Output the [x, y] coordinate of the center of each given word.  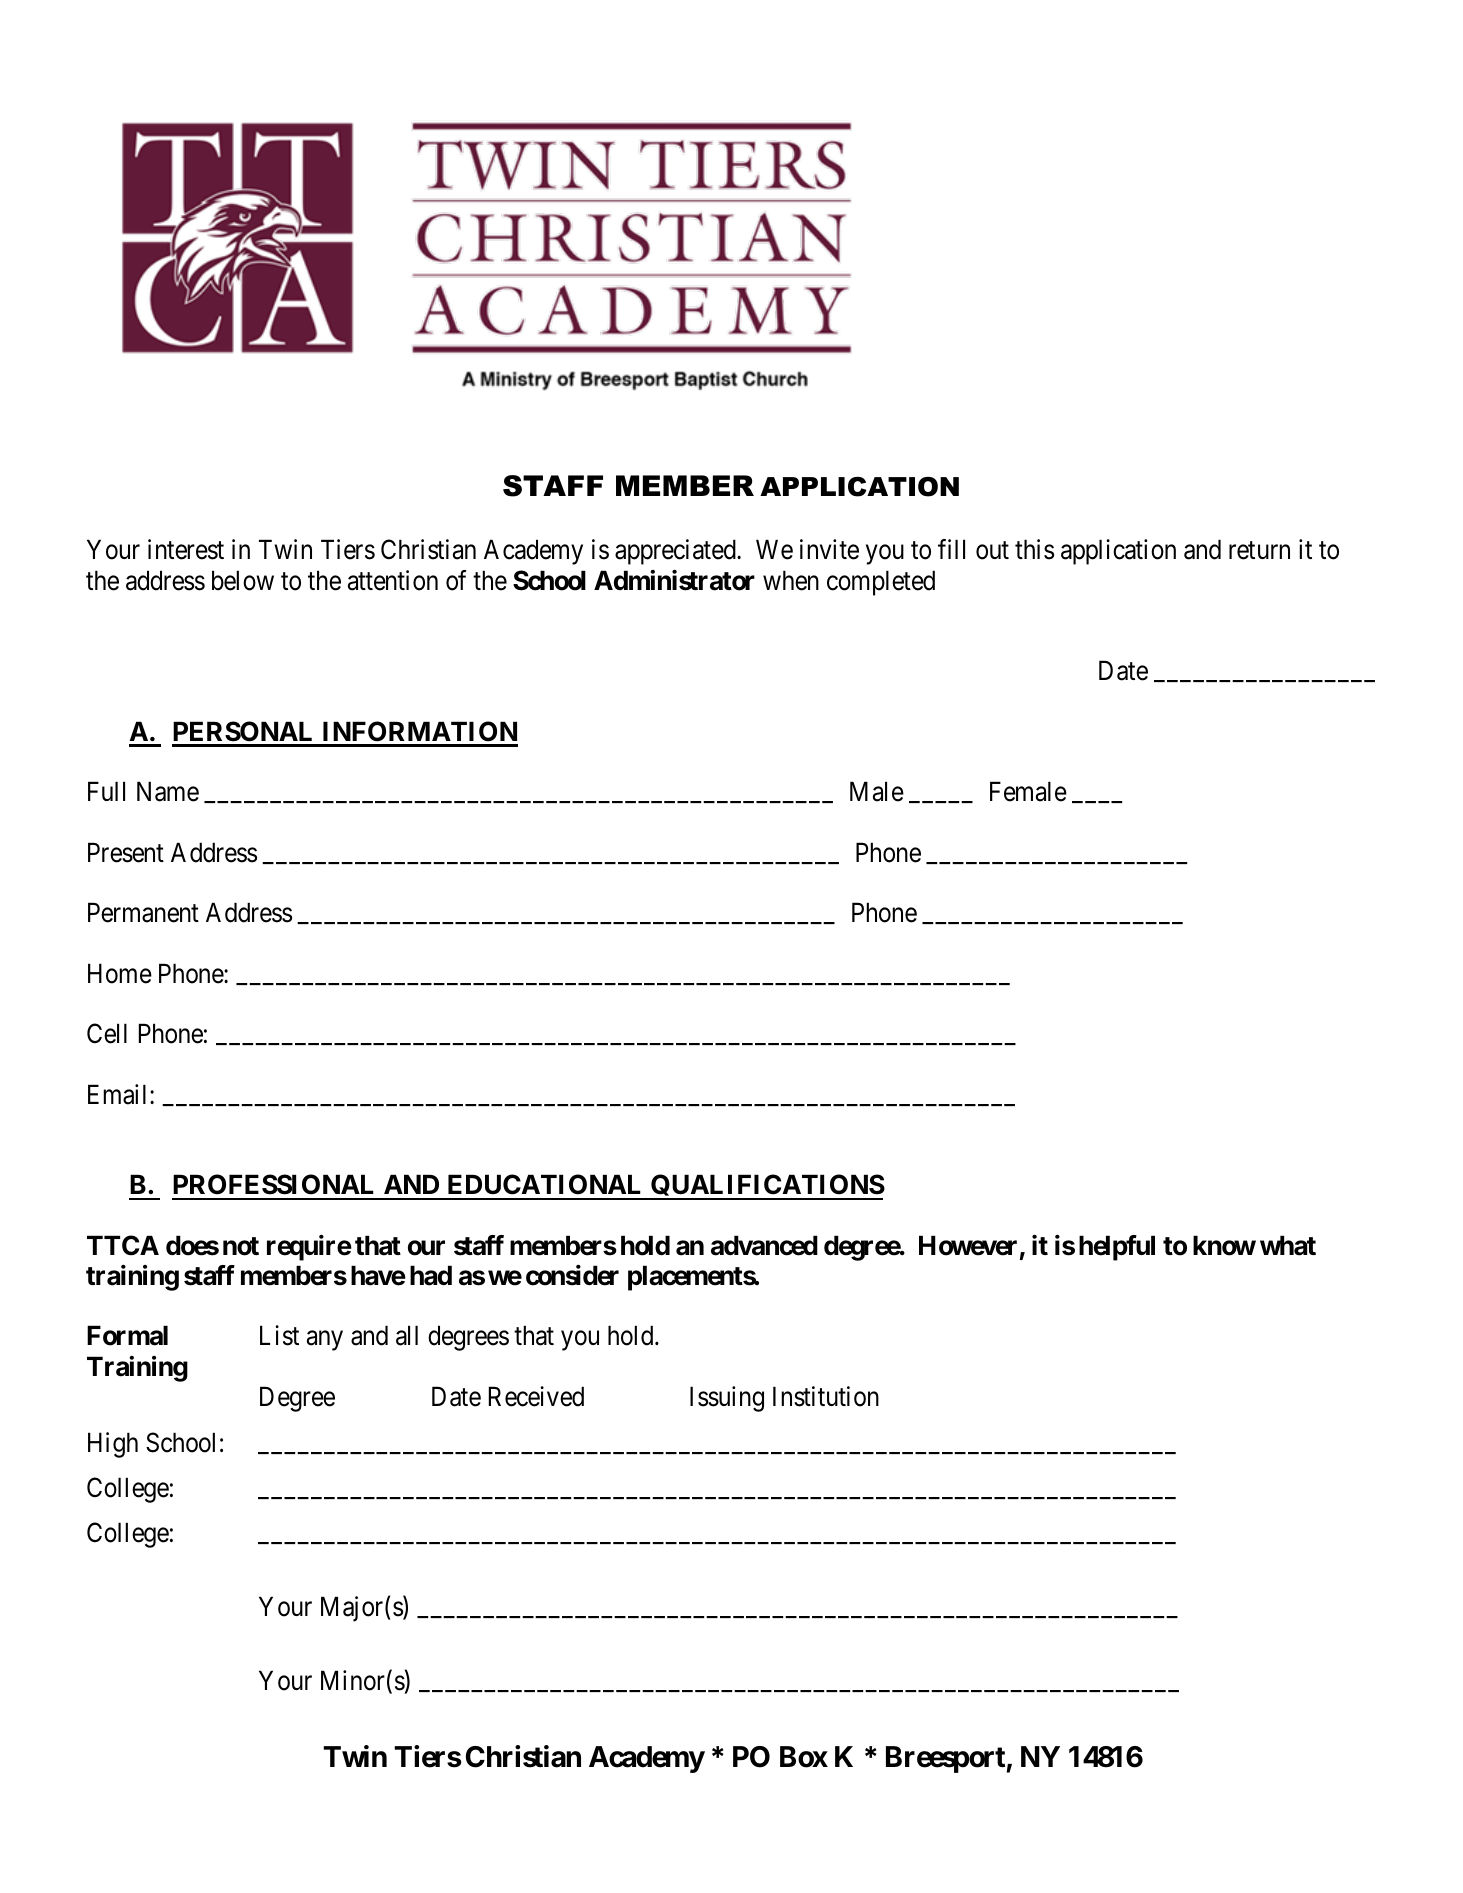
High [113, 1445]
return [1259, 551]
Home [120, 973]
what [1288, 1245]
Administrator [674, 580]
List [279, 1335]
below [243, 580]
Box [804, 1757]
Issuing [727, 1399]
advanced [764, 1245]
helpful [1117, 1248]
